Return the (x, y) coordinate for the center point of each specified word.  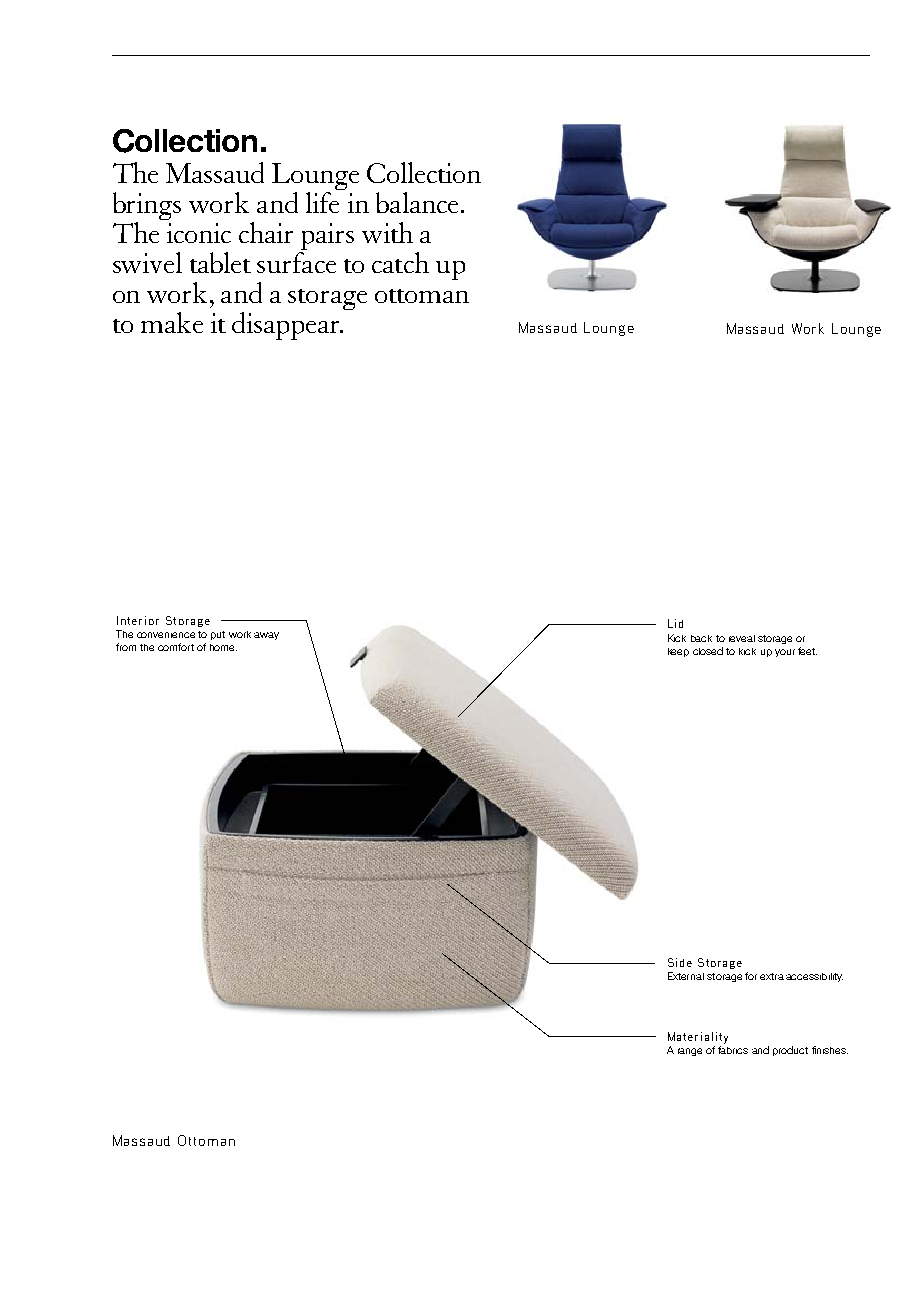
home (223, 647)
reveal (742, 638)
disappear (287, 326)
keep (678, 652)
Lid (675, 623)
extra (772, 976)
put (218, 635)
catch (400, 262)
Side (680, 962)
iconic (199, 233)
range (690, 1052)
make (172, 322)
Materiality (698, 1038)
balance (419, 202)
